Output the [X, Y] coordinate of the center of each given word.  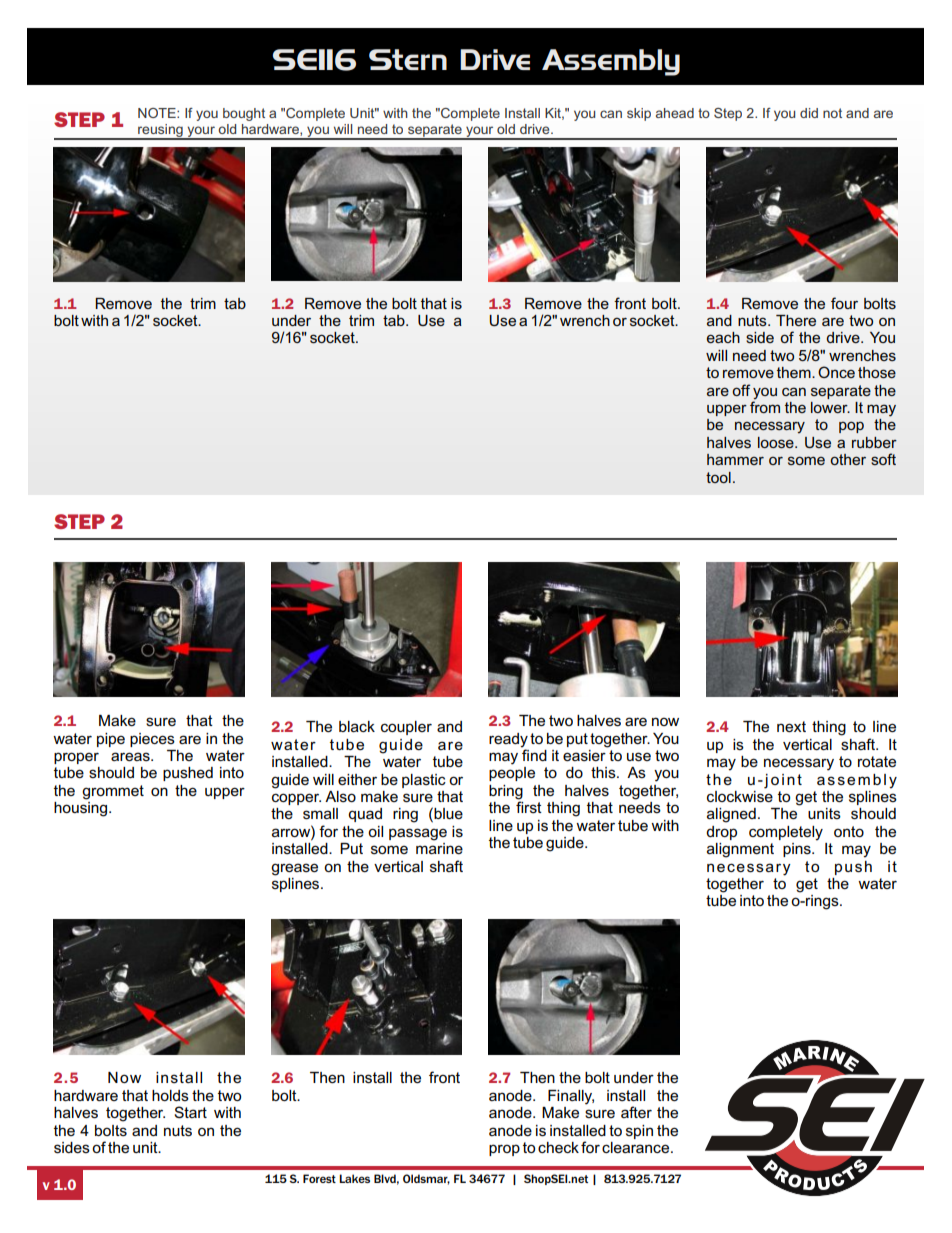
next [791, 726]
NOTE [158, 113]
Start [190, 1112]
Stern [408, 59]
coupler [406, 728]
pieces [152, 740]
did [809, 113]
